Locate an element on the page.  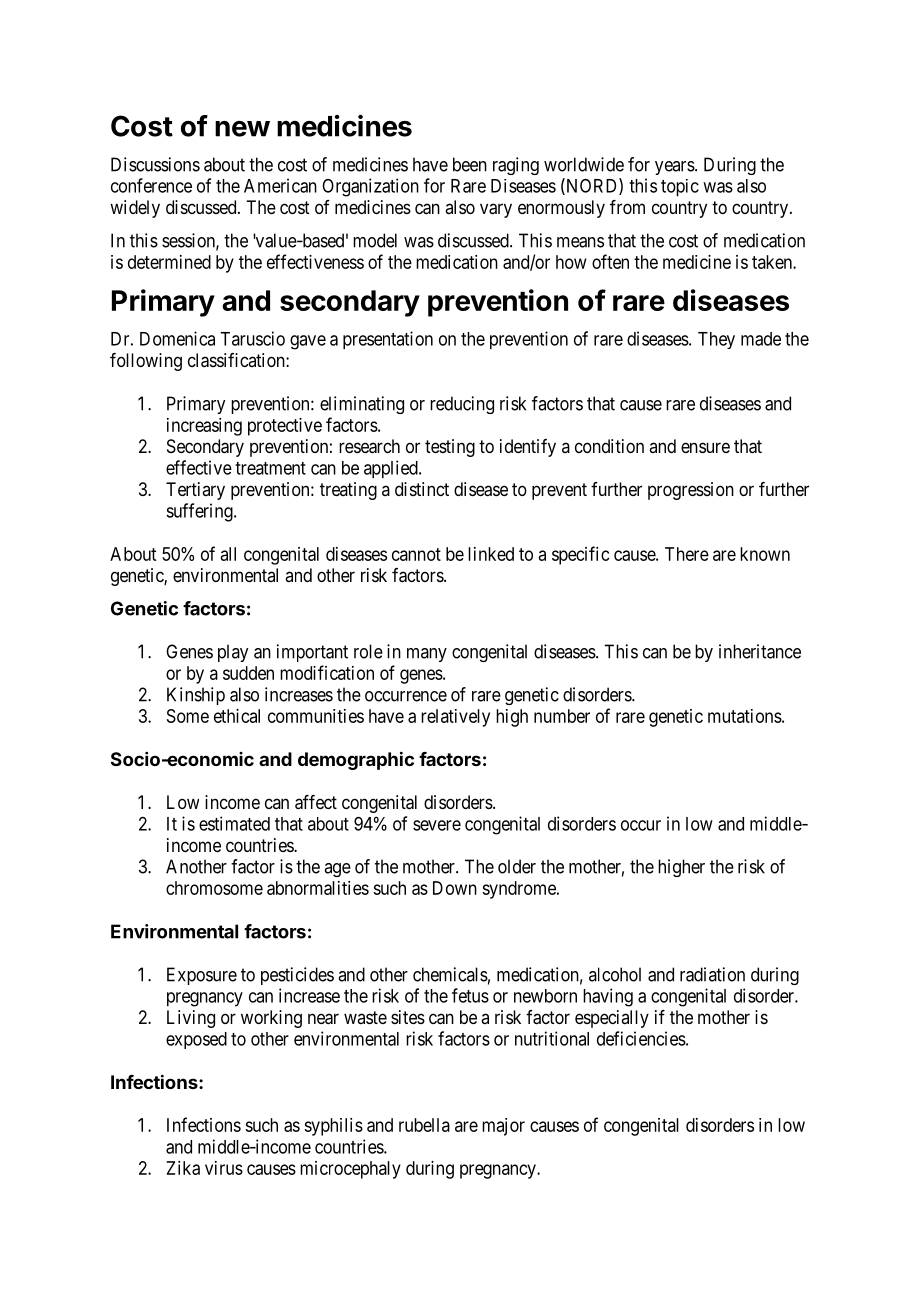
rubella is located at coordinates (424, 1125).
